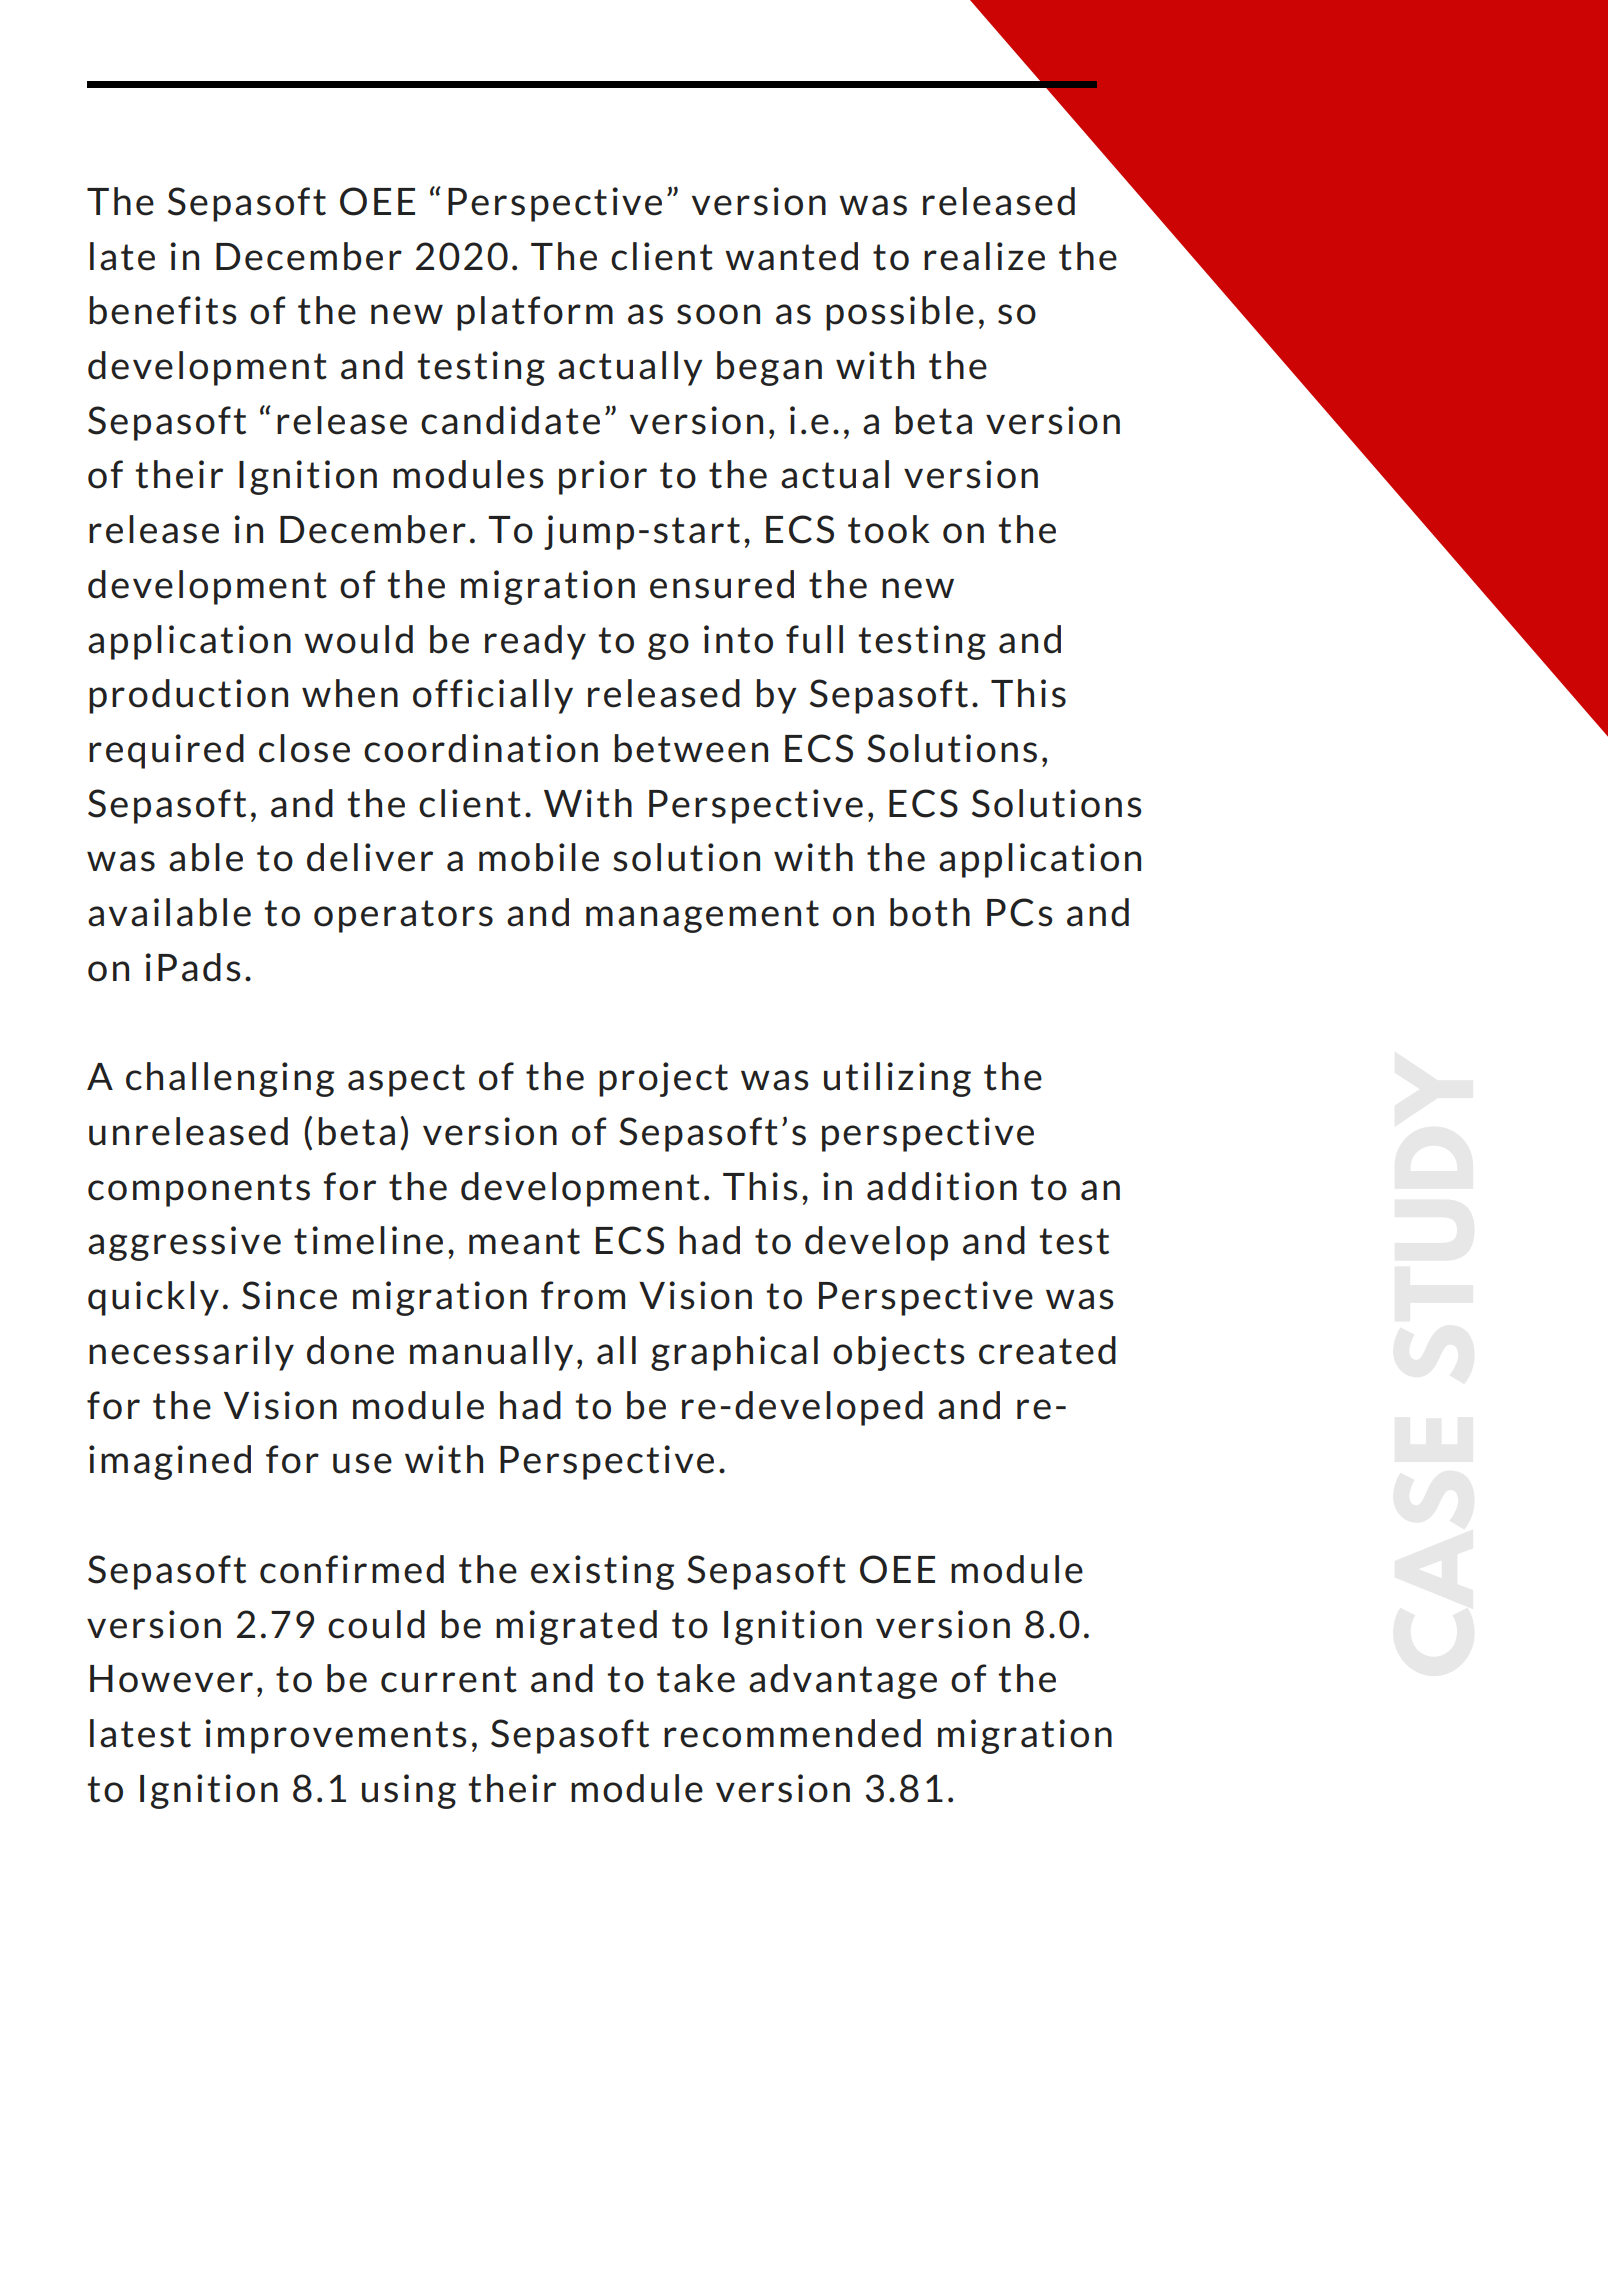 The width and height of the screenshot is (1608, 2274). Describe the element at coordinates (583, 1295) in the screenshot. I see `from` at that location.
